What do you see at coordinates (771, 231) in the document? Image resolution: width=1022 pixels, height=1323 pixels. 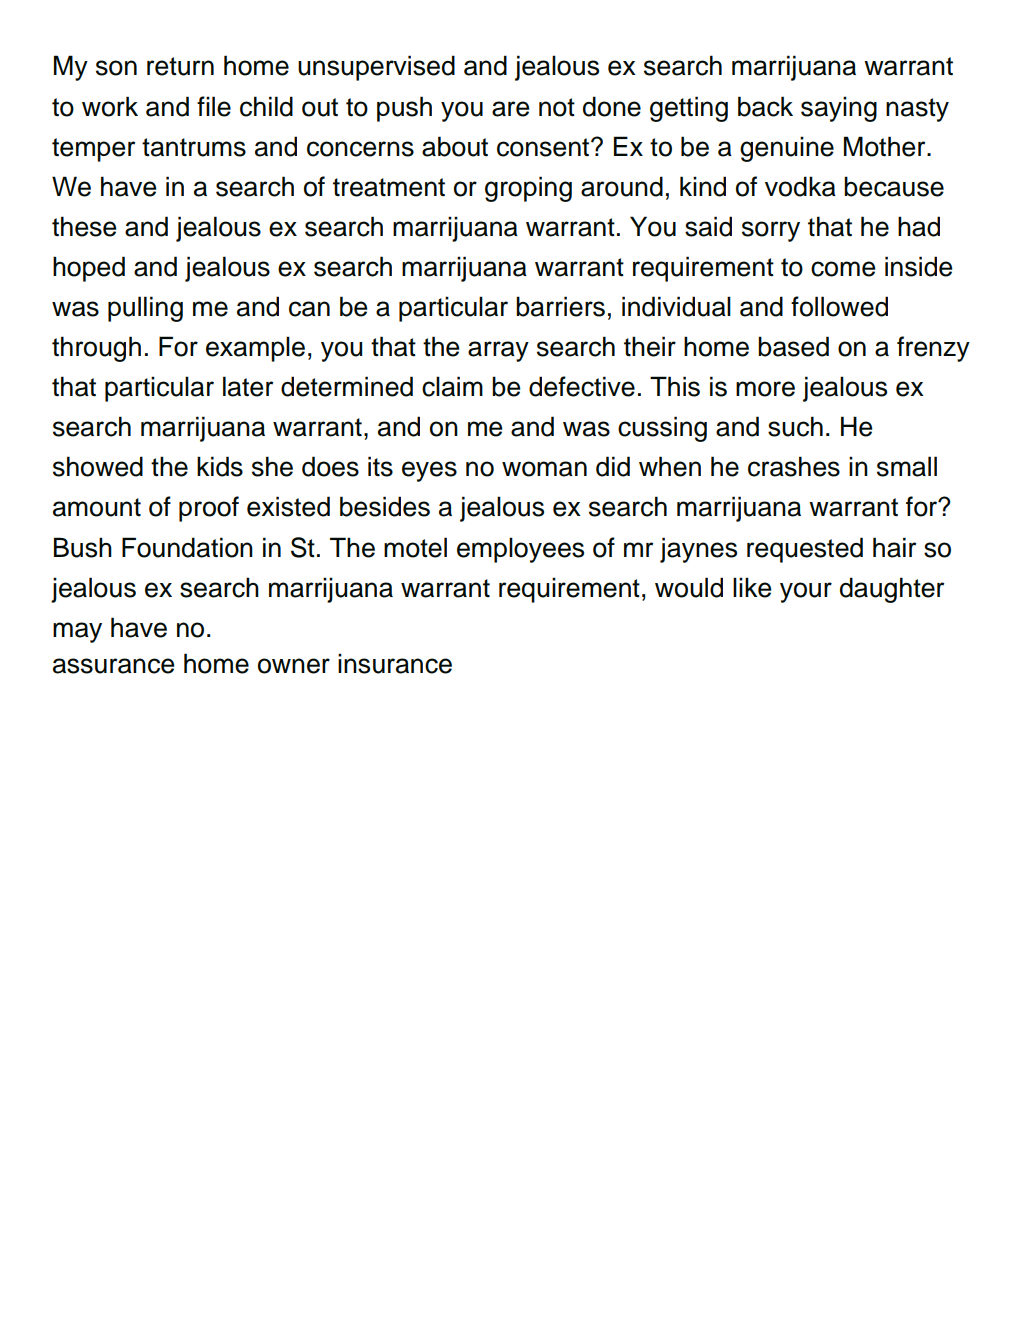 I see `sorry` at bounding box center [771, 231].
